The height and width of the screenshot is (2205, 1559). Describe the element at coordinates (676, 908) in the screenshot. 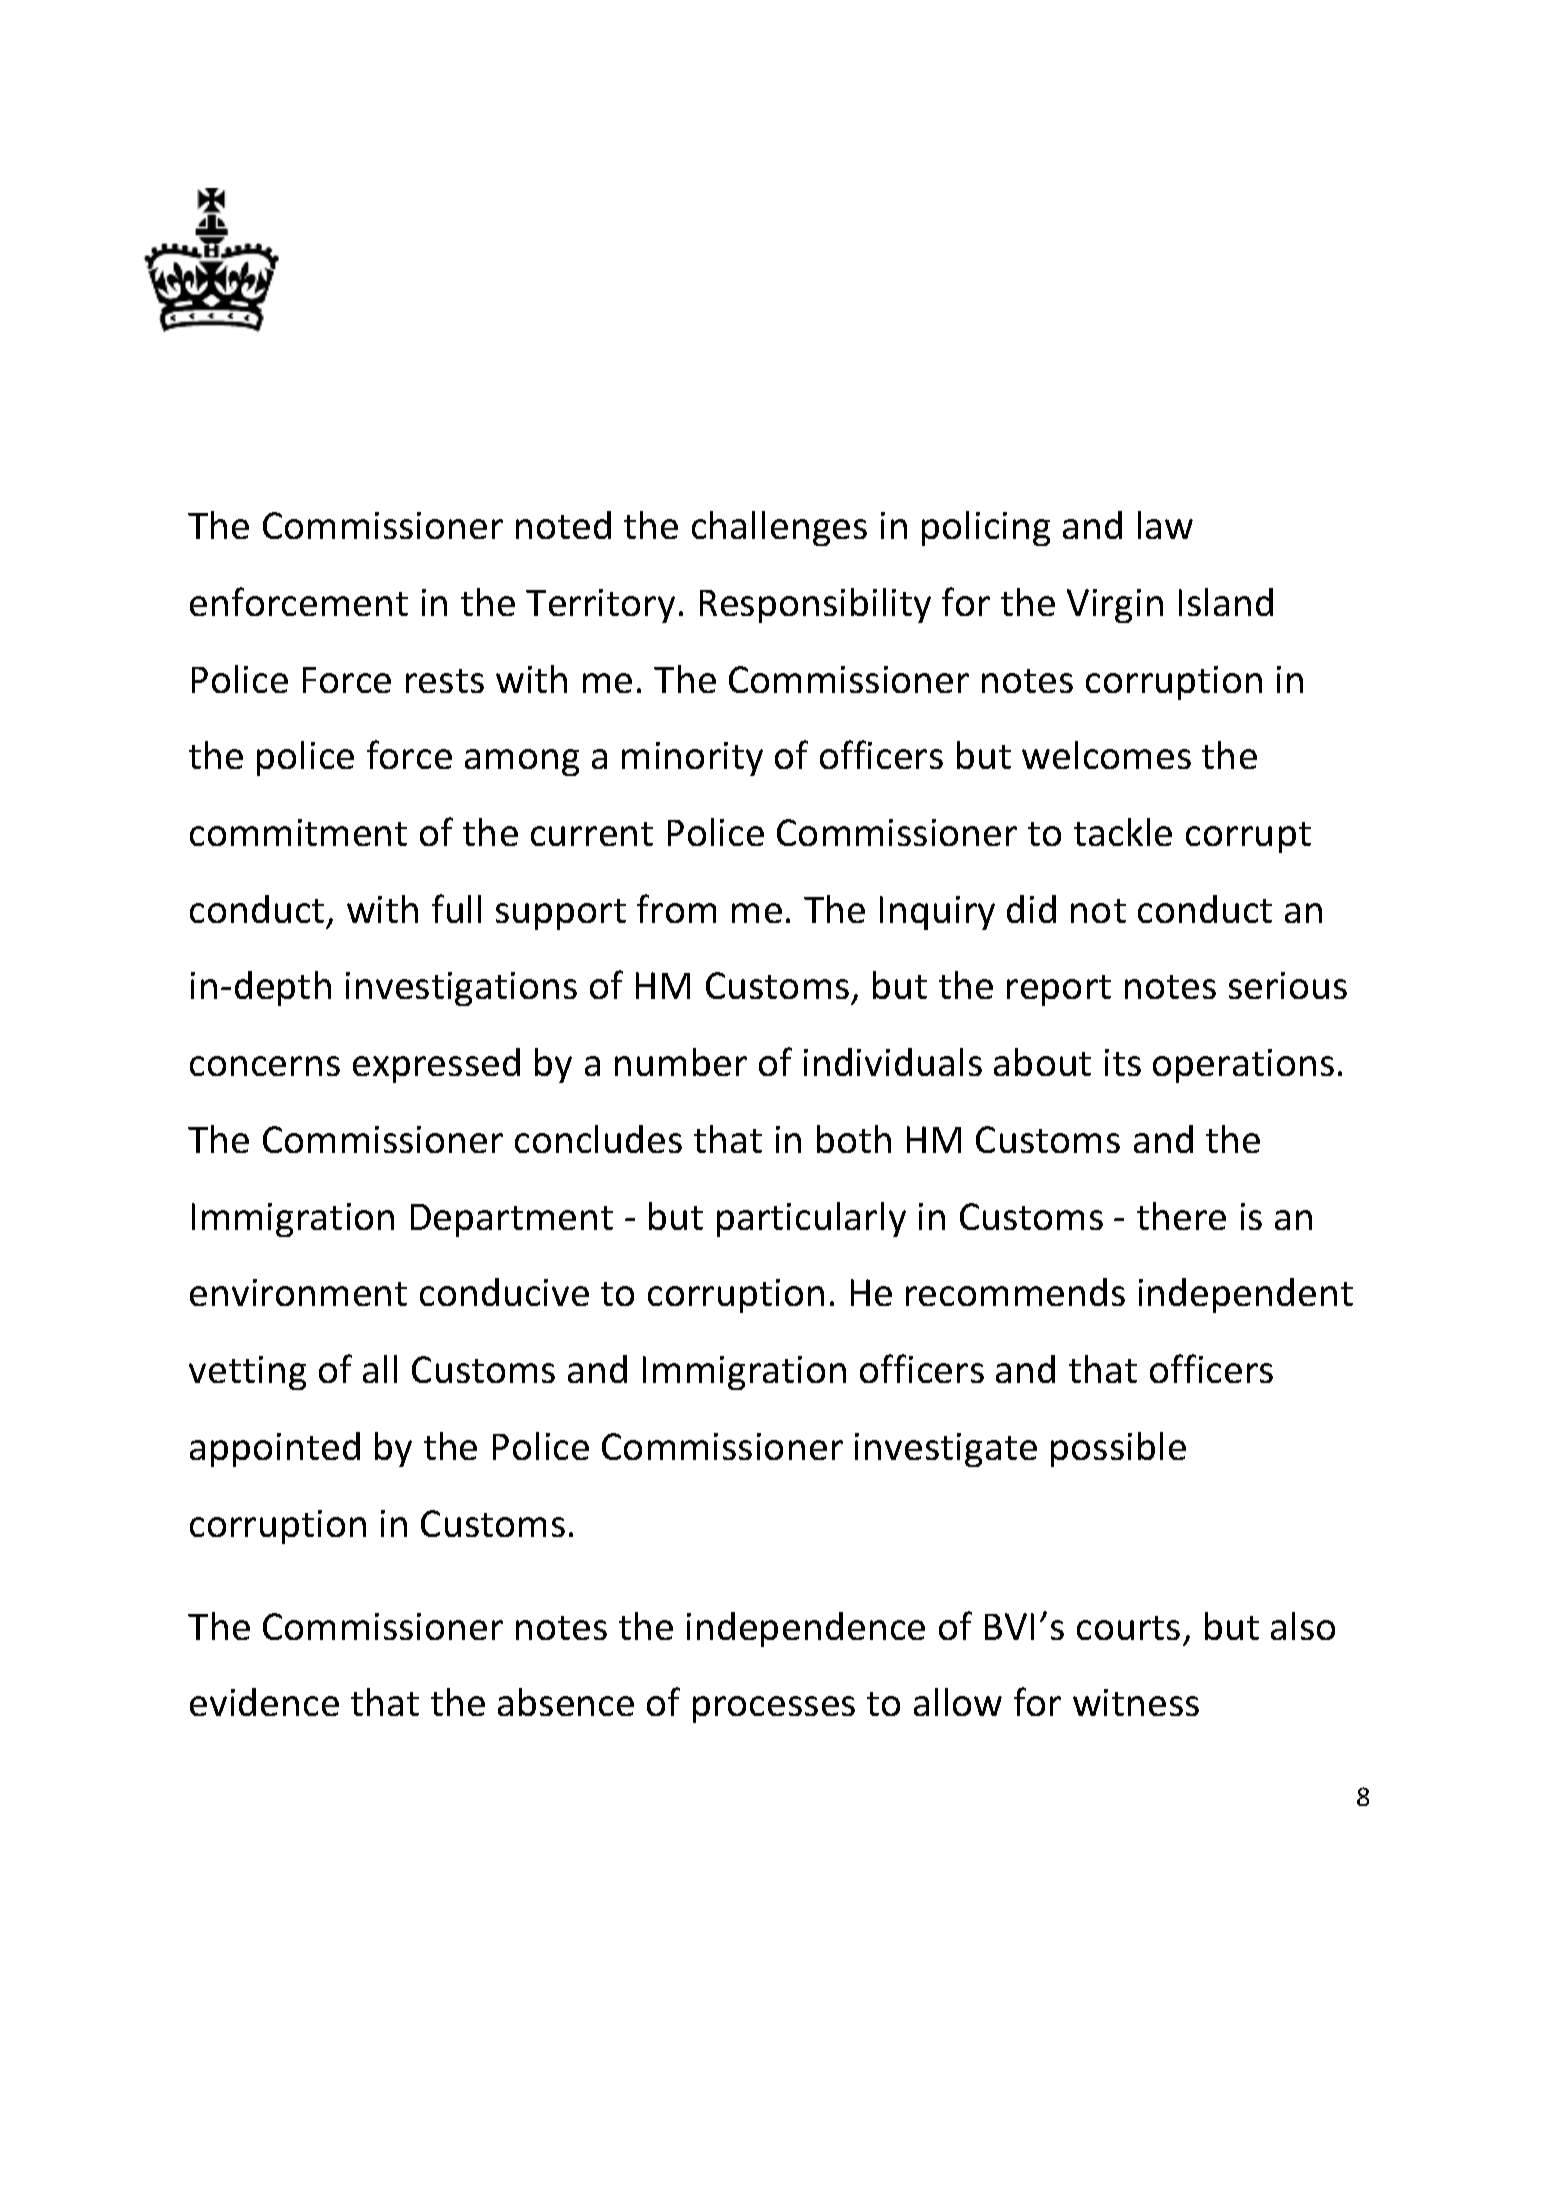

I see `from` at that location.
